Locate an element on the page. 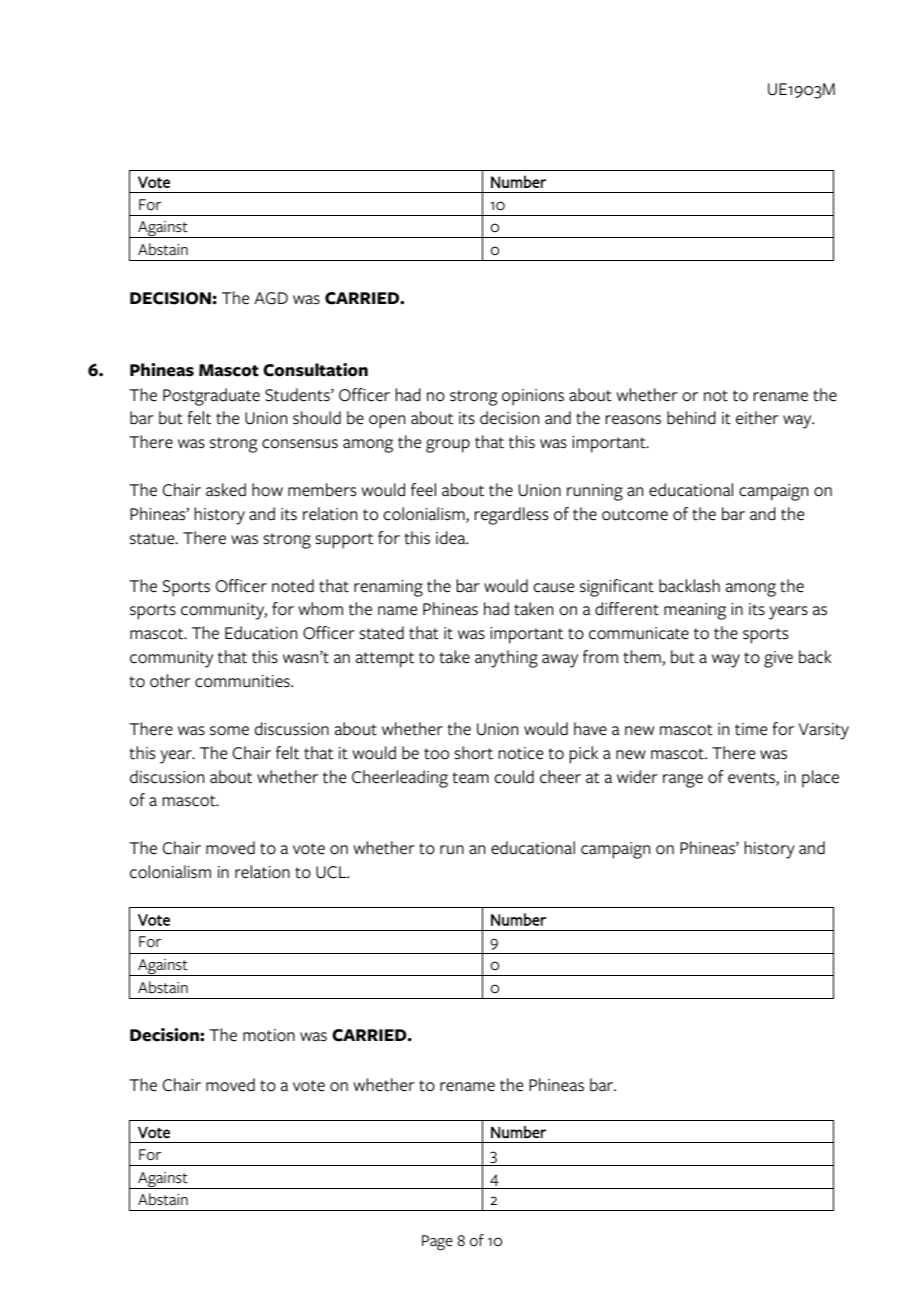 The width and height of the image is (924, 1307). motion is located at coordinates (269, 1035).
